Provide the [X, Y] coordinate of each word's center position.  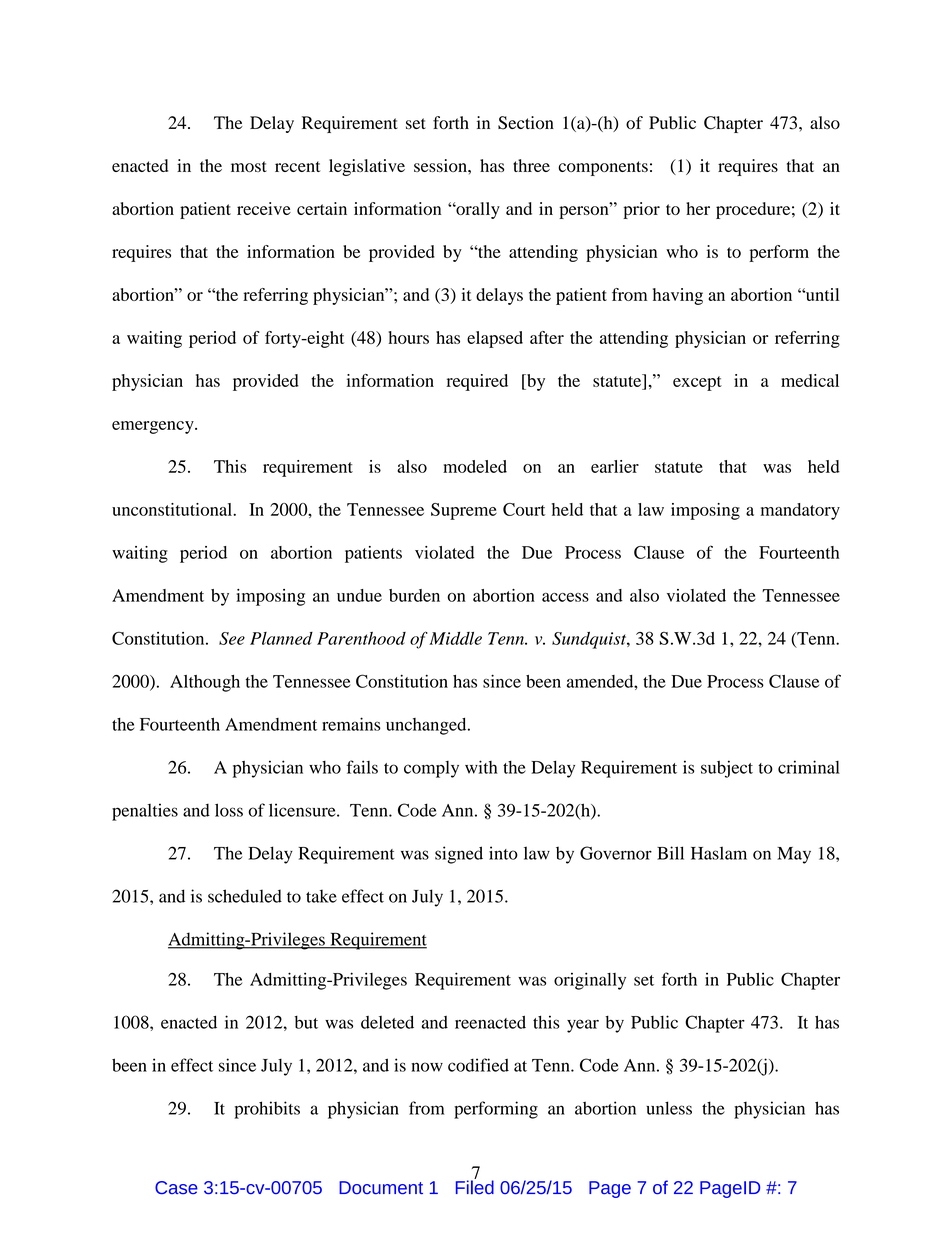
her [698, 208]
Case [176, 1187]
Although [205, 683]
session [441, 165]
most [249, 166]
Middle [455, 638]
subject [727, 769]
